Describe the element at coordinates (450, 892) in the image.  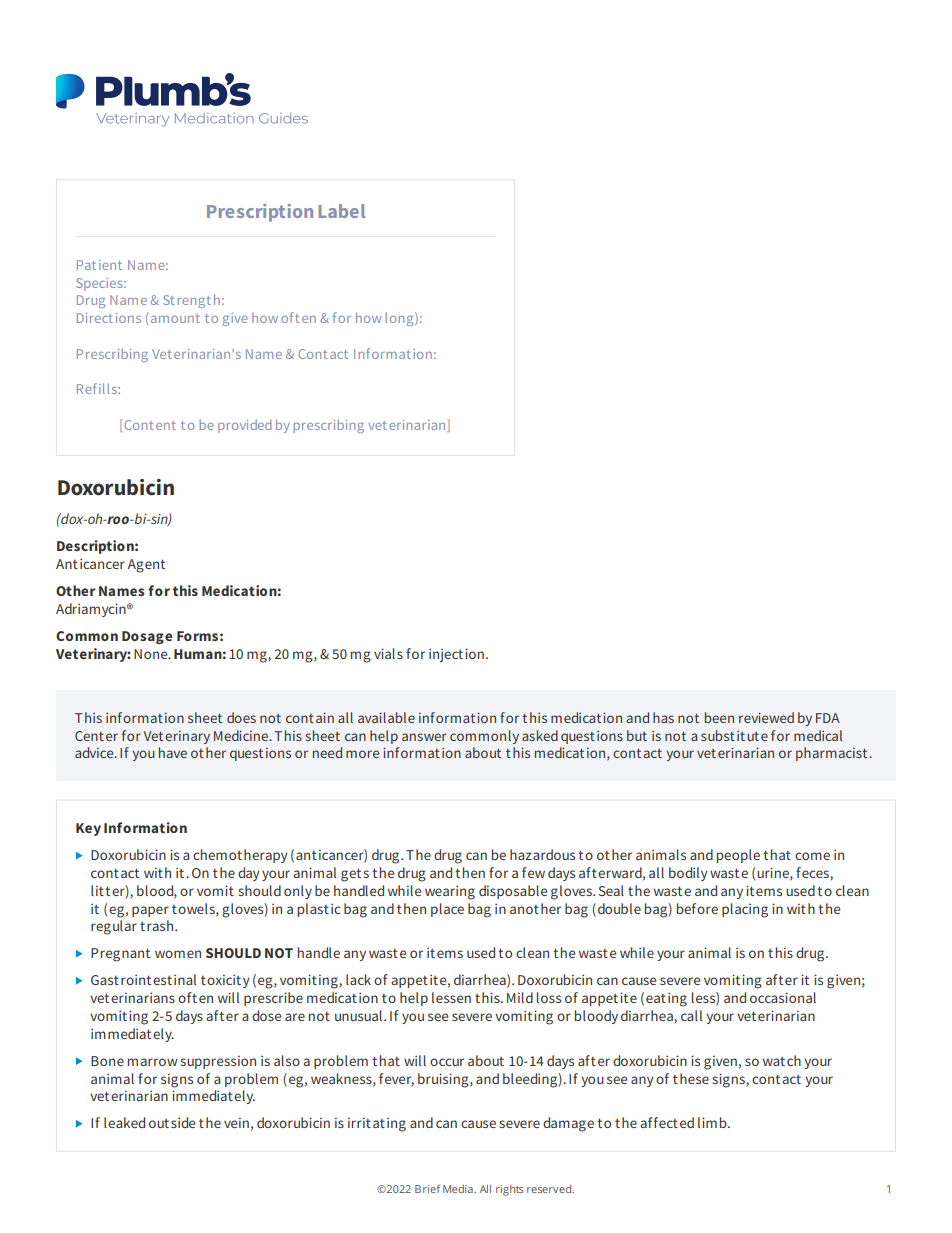
I see `wearing` at that location.
